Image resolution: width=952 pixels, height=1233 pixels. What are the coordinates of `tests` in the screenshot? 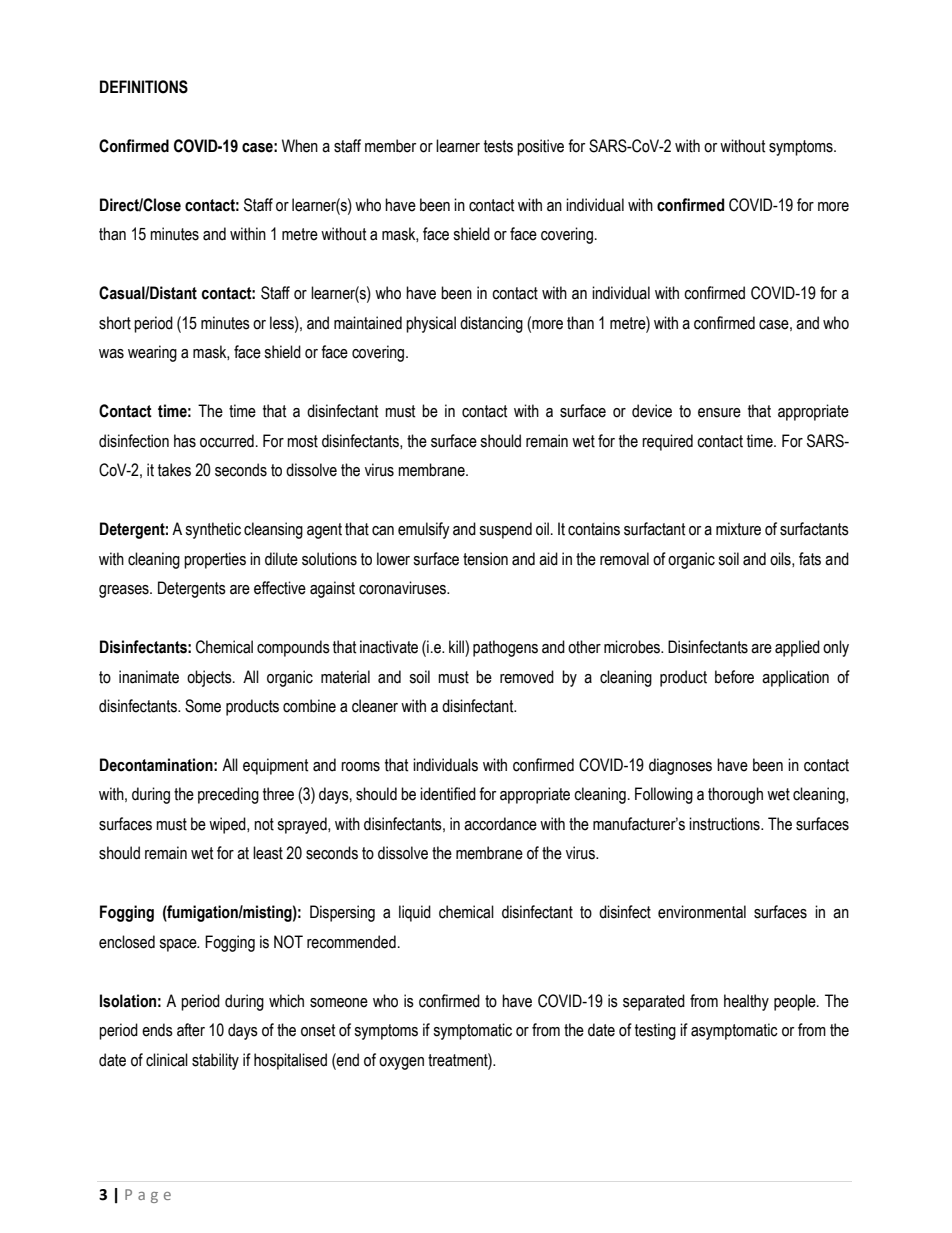 It's located at (498, 146).
